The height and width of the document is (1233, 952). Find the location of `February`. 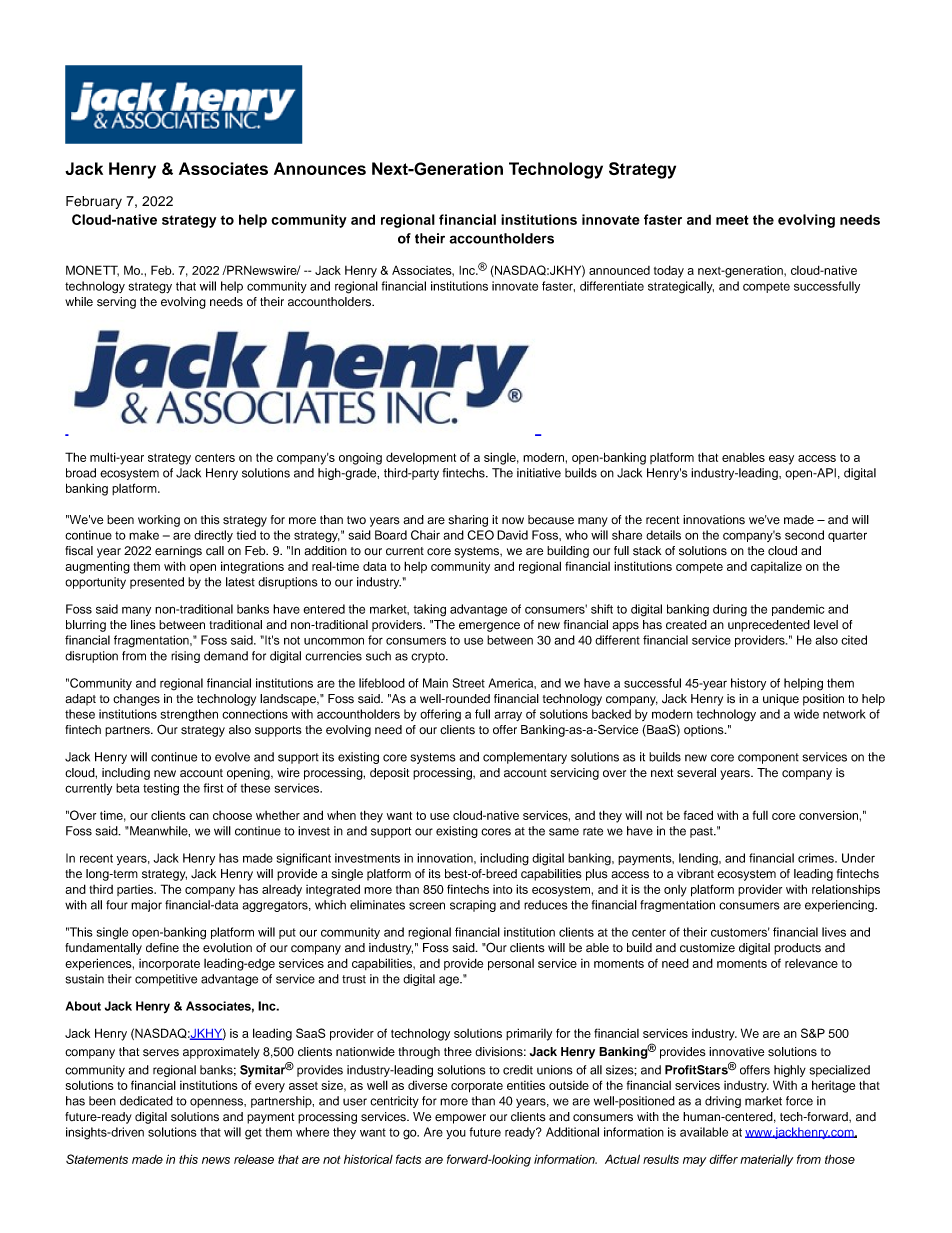

February is located at coordinates (94, 202).
